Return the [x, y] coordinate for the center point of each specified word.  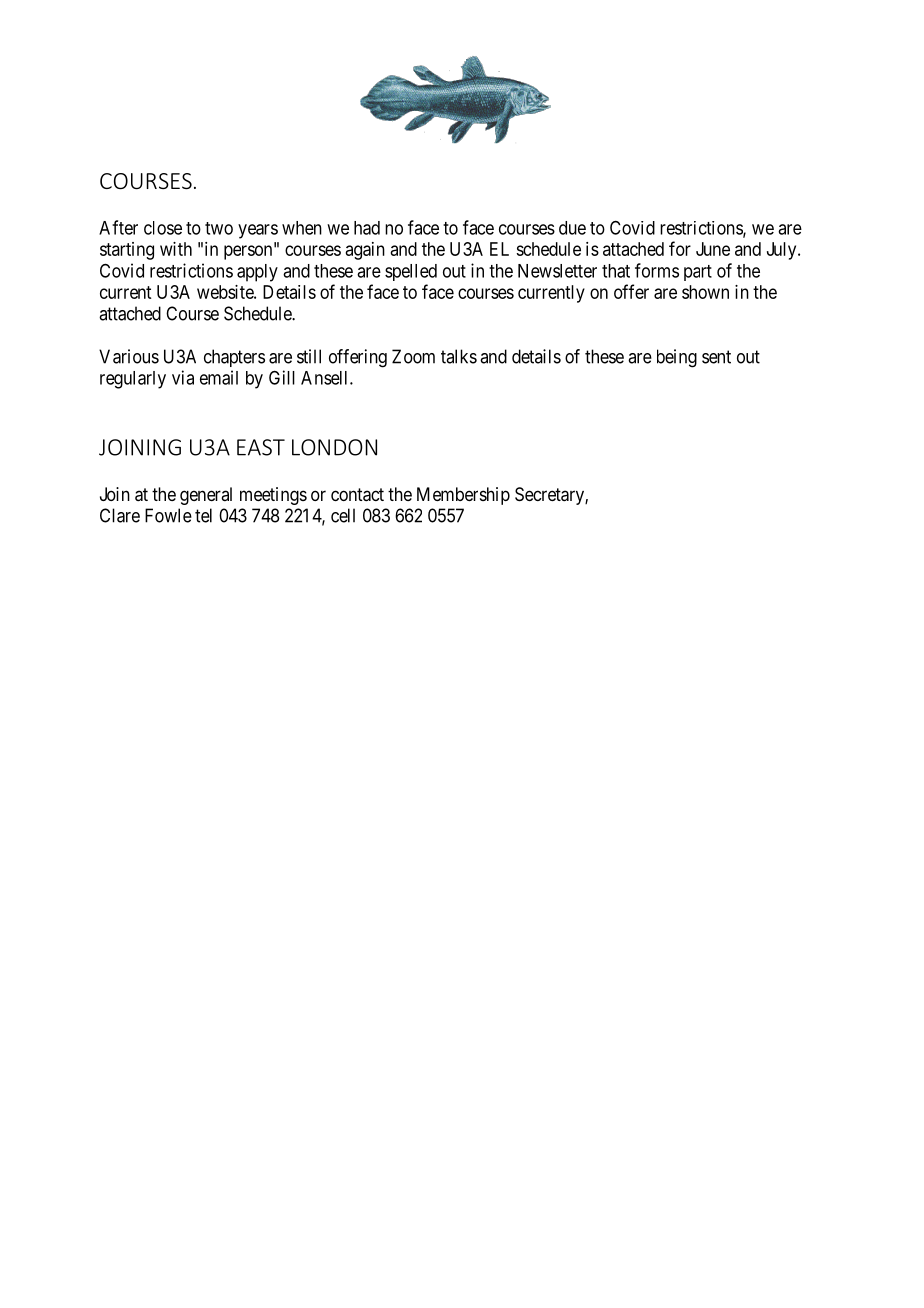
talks [459, 356]
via [183, 377]
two [219, 228]
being [677, 358]
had [367, 228]
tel [203, 515]
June [713, 249]
